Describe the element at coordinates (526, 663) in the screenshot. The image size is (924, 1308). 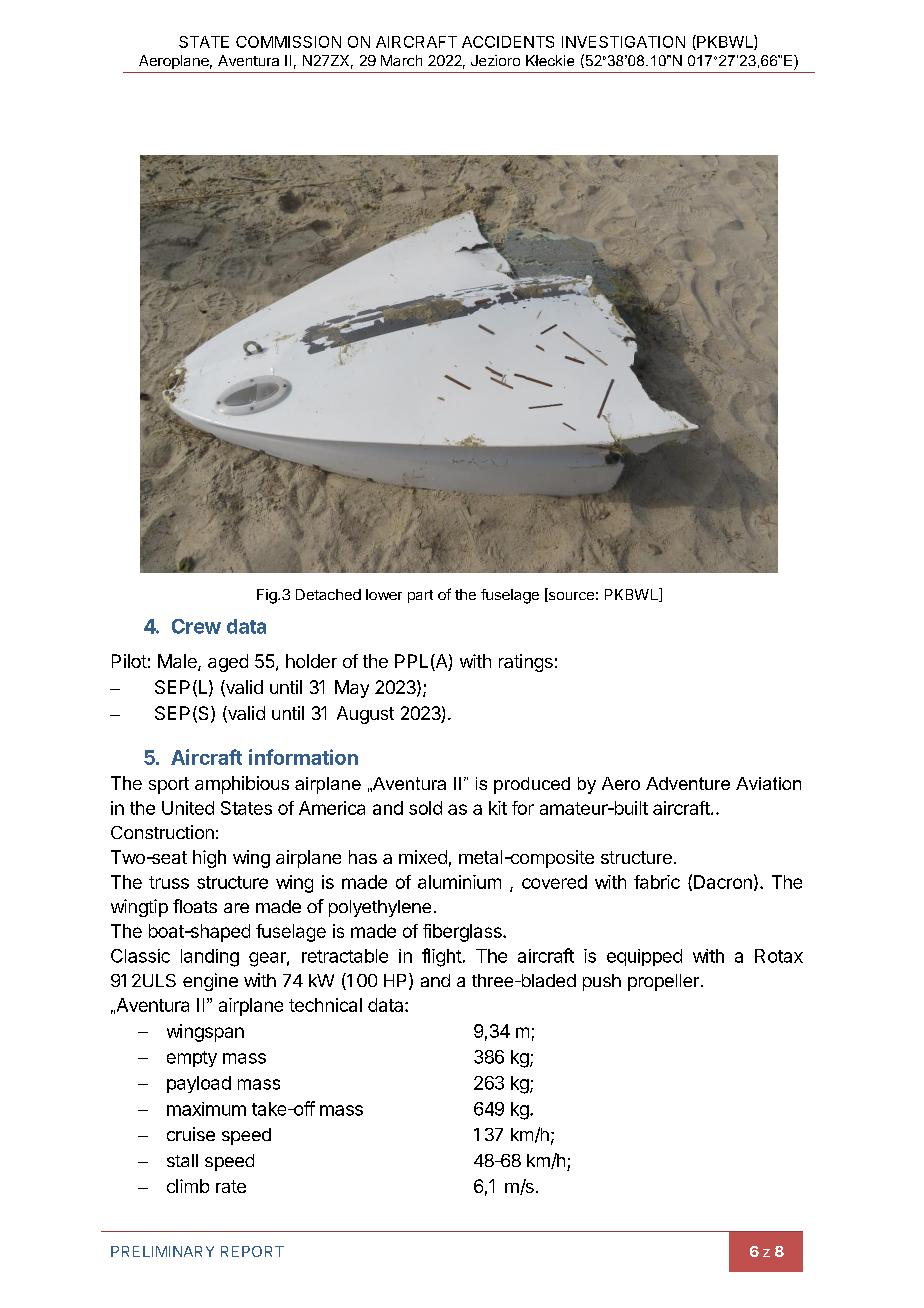
I see `ratings` at that location.
